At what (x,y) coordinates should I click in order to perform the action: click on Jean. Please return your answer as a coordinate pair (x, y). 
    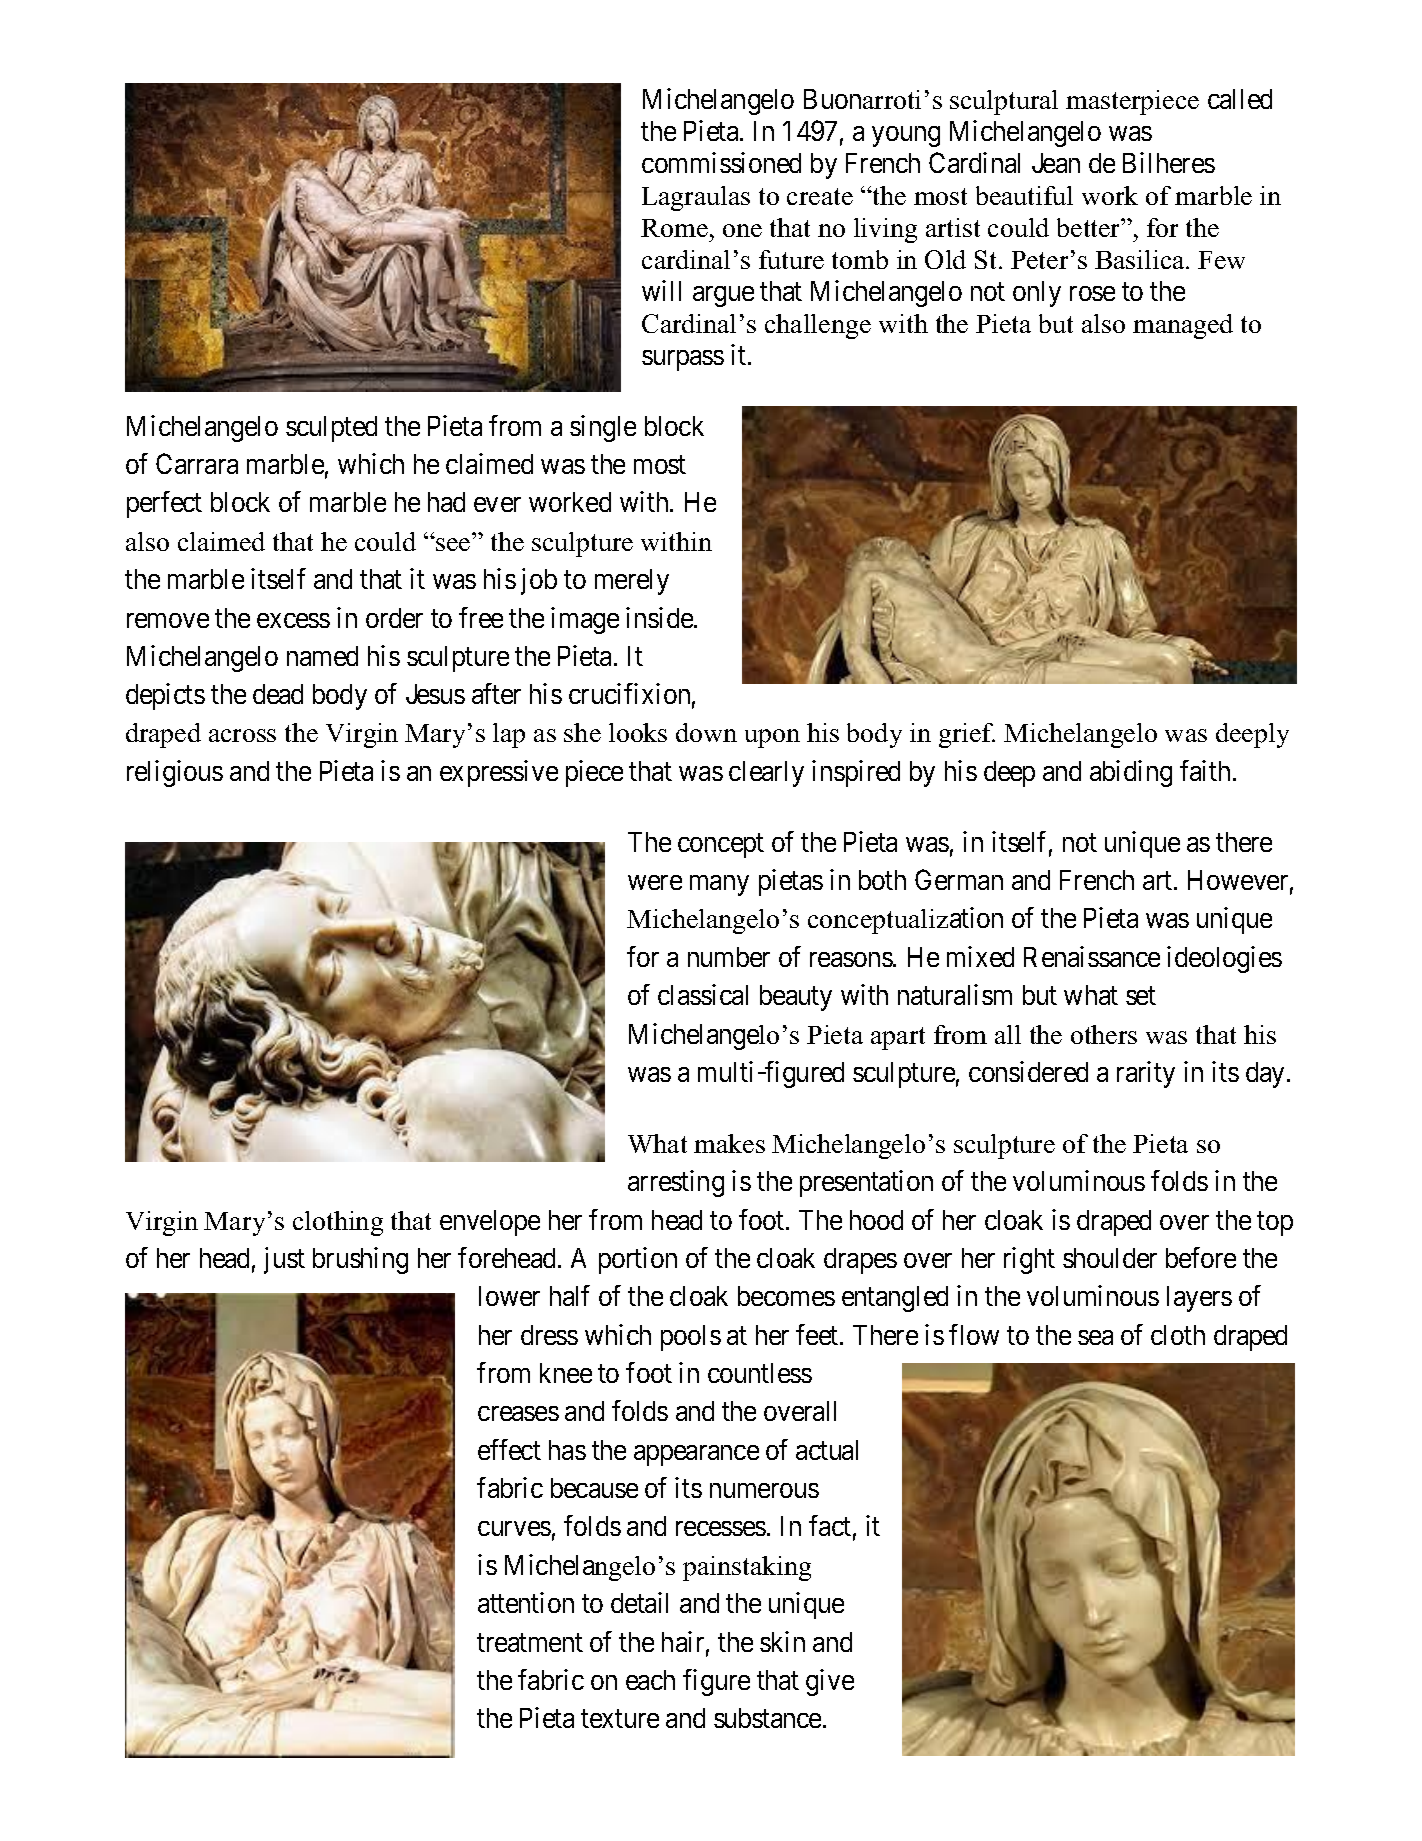
    Looking at the image, I should click on (1056, 163).
